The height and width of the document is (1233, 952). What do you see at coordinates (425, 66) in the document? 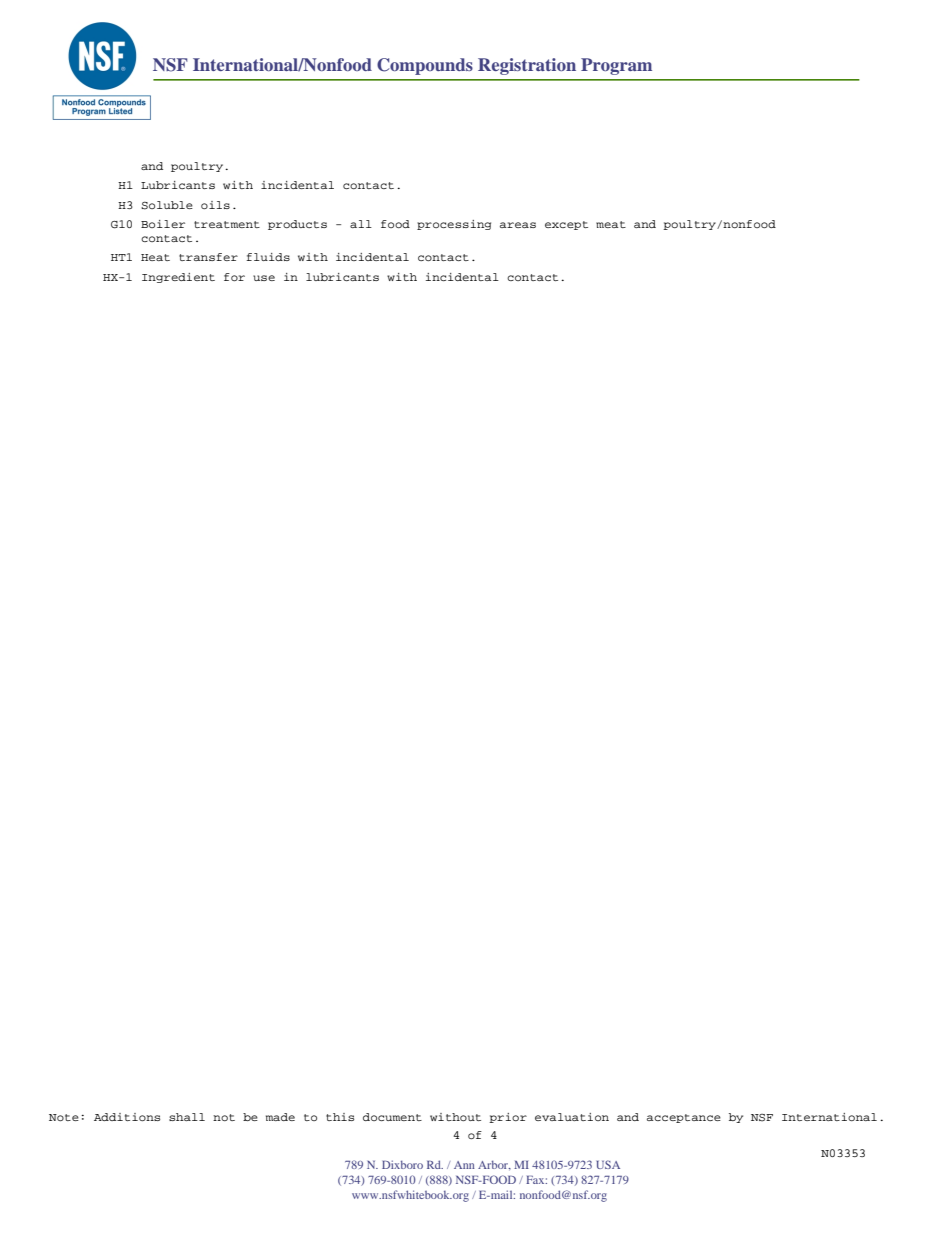
I see `Compounds` at bounding box center [425, 66].
